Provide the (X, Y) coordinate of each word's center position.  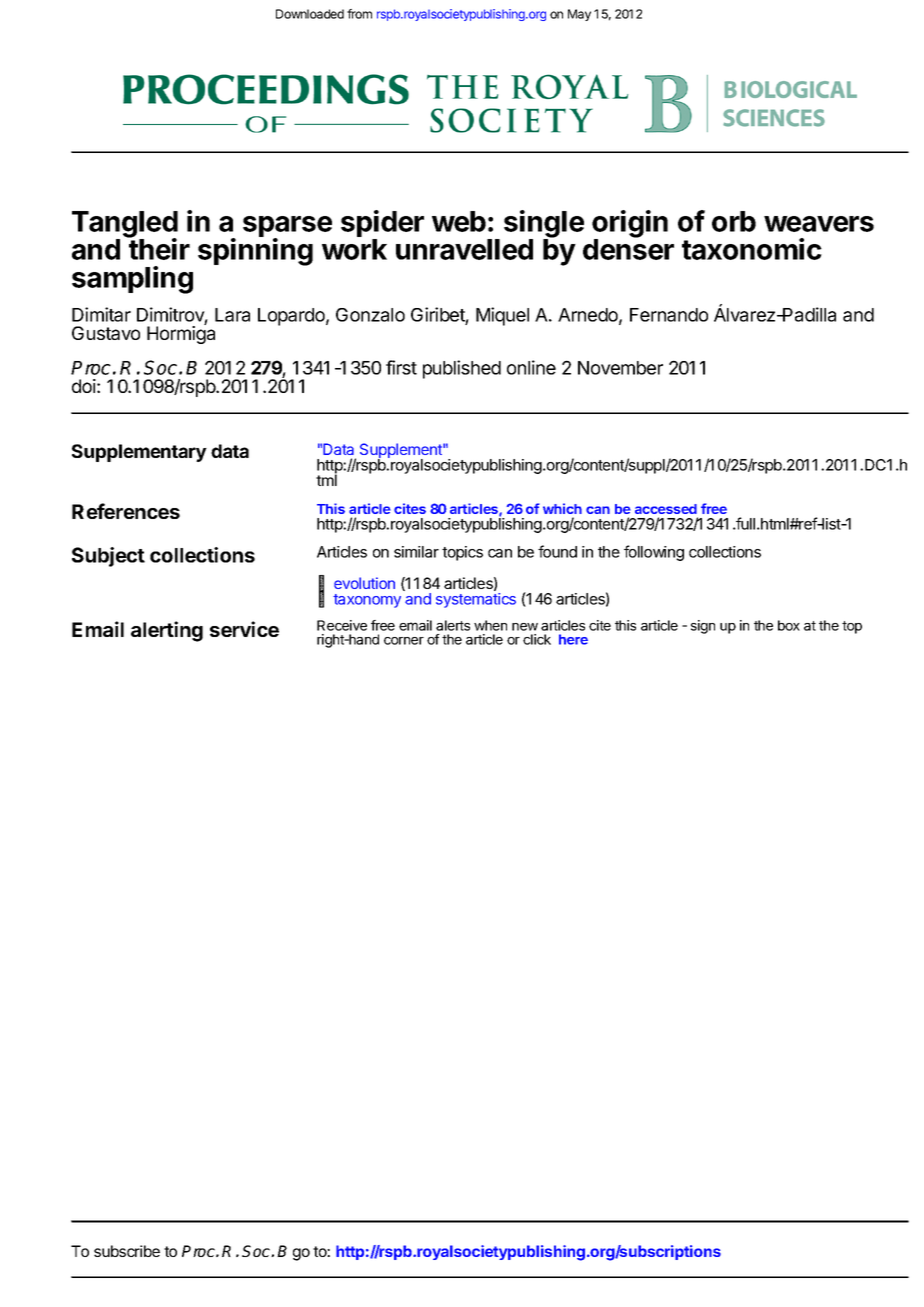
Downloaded (310, 14)
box (789, 625)
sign (703, 627)
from (359, 14)
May (579, 15)
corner (404, 641)
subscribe (127, 1251)
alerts (453, 625)
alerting (167, 631)
